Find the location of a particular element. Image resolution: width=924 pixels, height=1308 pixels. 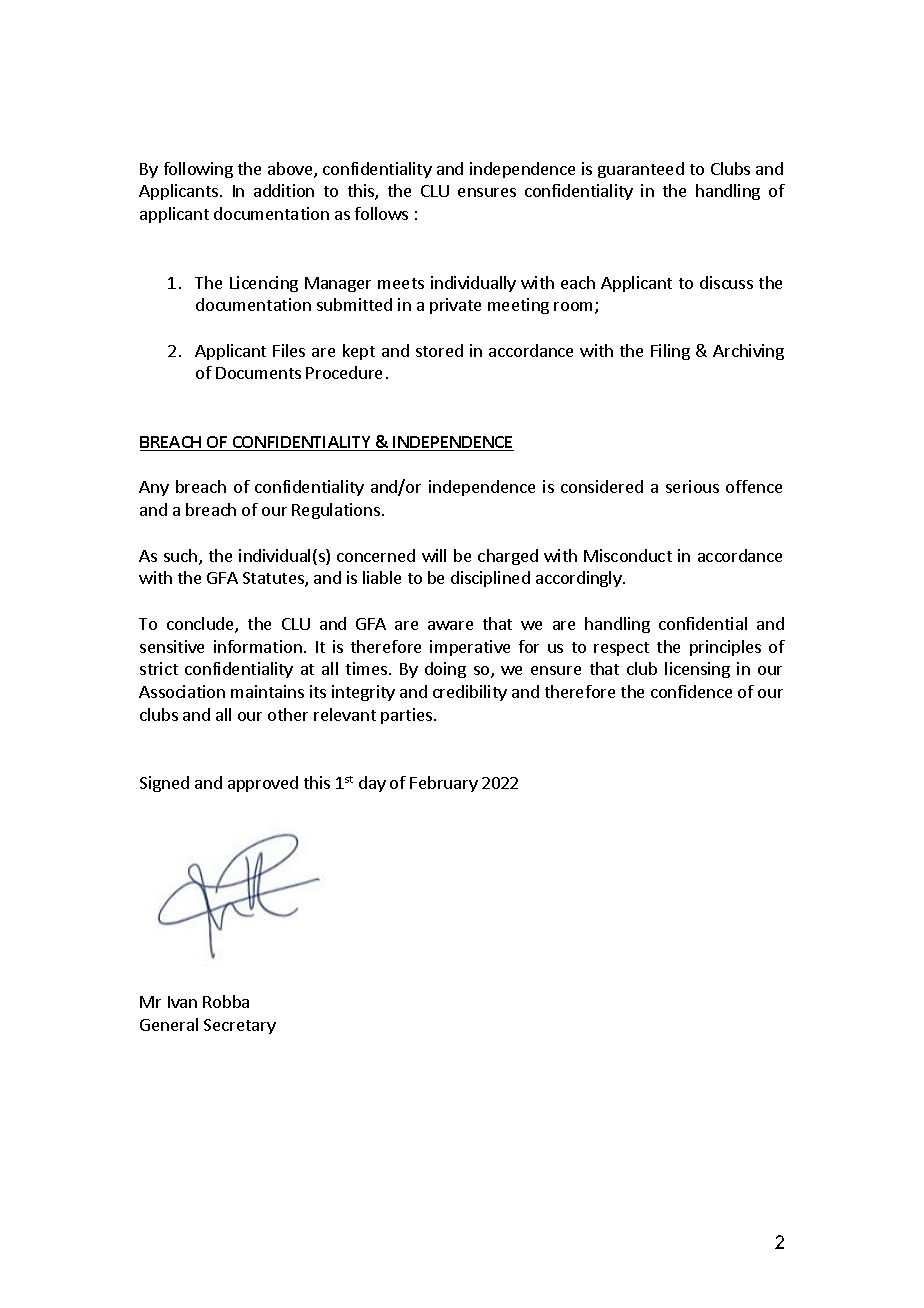

Ivan is located at coordinates (182, 1002).
